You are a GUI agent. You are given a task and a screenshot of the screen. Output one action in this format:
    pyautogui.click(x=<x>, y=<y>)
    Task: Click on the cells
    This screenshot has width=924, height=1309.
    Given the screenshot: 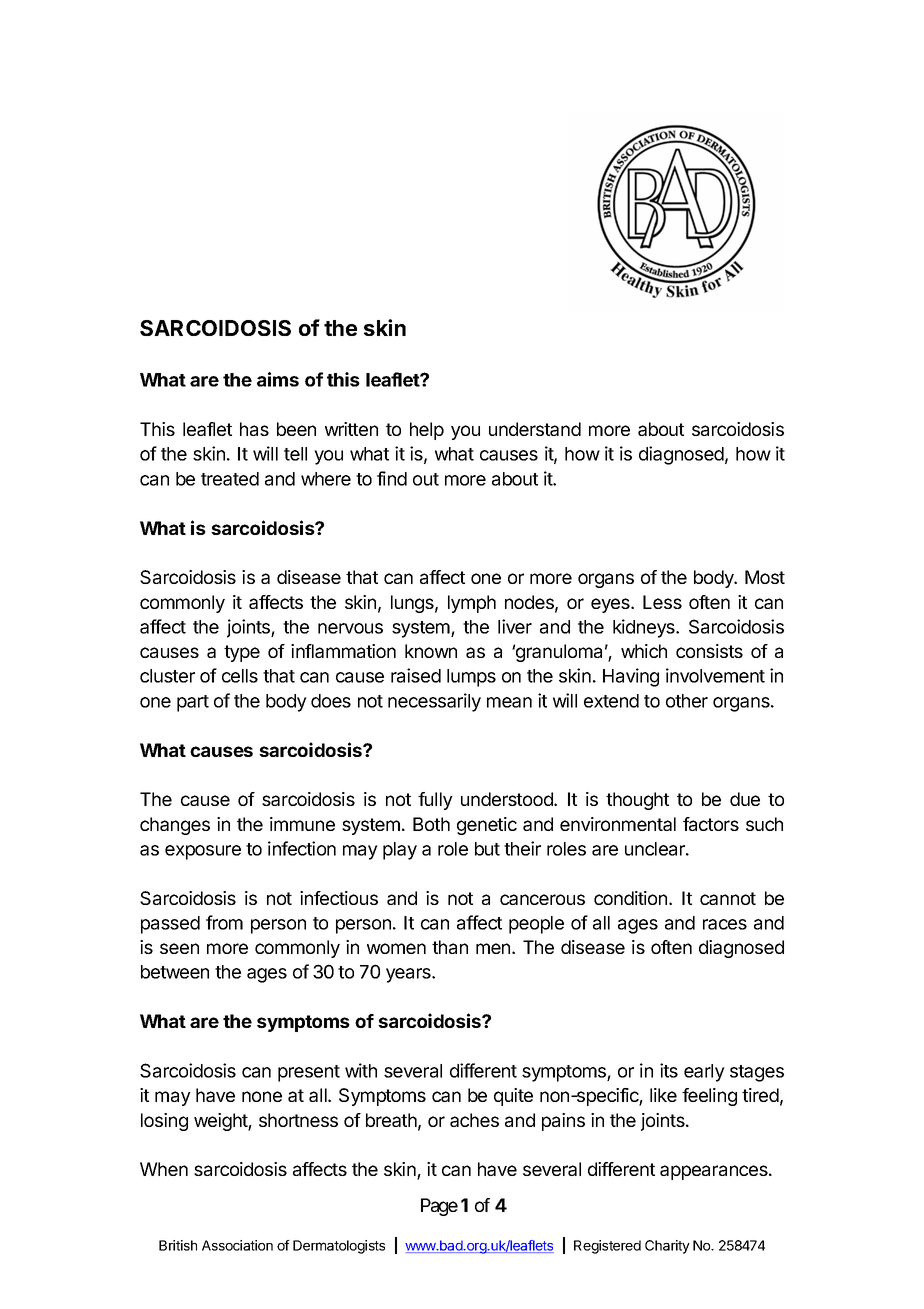 What is the action you would take?
    pyautogui.click(x=240, y=676)
